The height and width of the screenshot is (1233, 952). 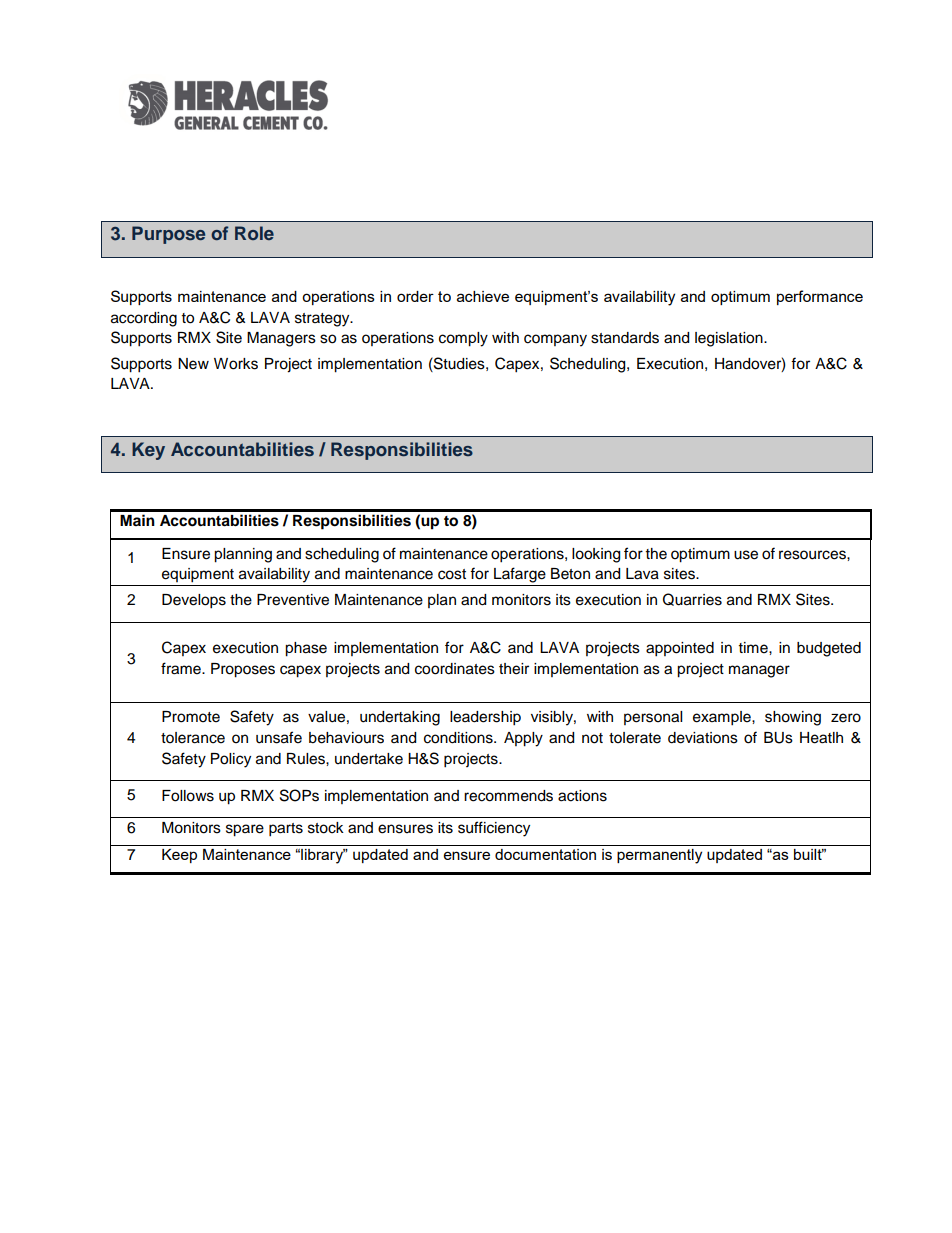 What do you see at coordinates (514, 669) in the screenshot?
I see `their` at bounding box center [514, 669].
